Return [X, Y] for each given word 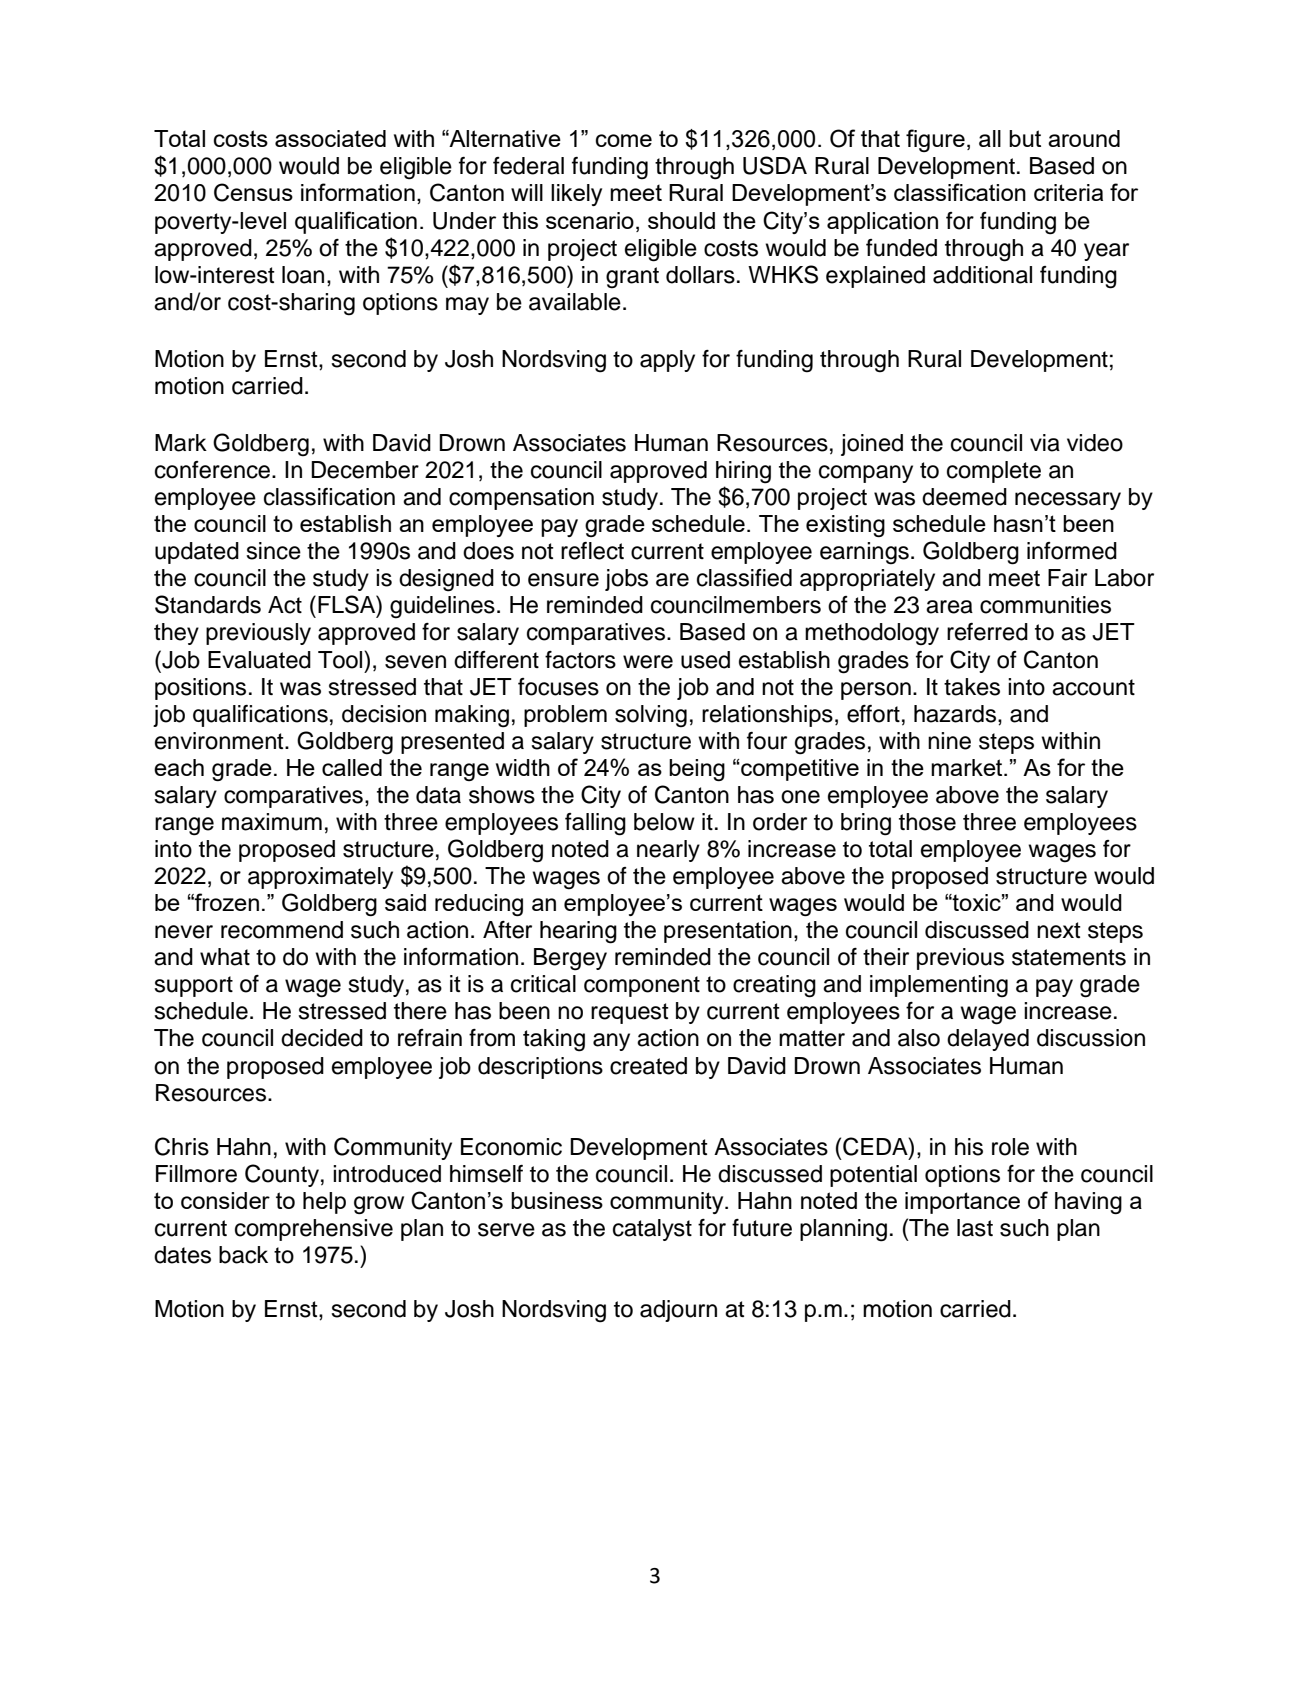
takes [972, 687]
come [624, 140]
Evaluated [259, 660]
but [1025, 138]
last [975, 1228]
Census [253, 192]
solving [651, 716]
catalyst [652, 1230]
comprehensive [314, 1230]
